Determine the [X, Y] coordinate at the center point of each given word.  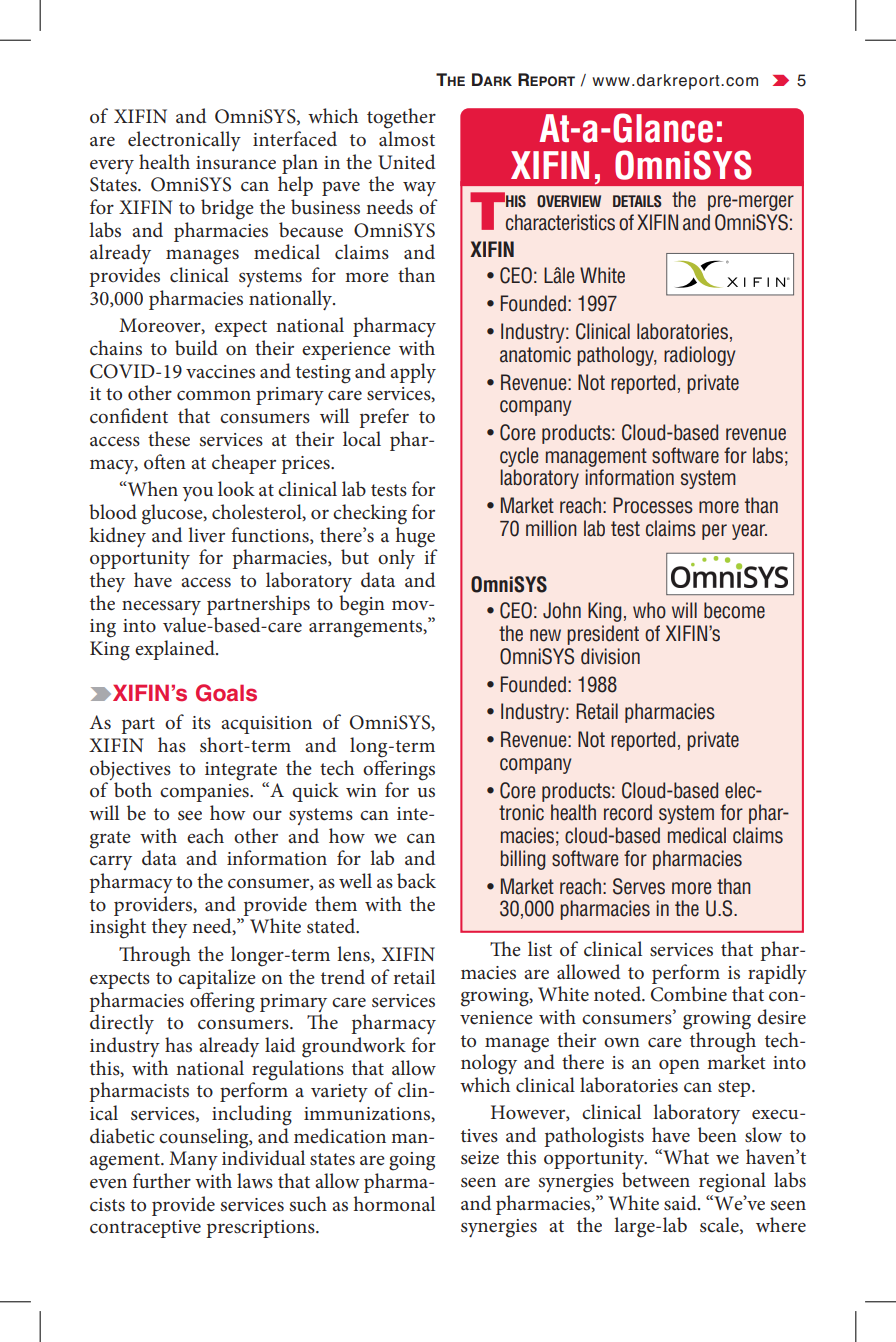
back [416, 881]
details [637, 201]
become [734, 610]
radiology [699, 356]
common [214, 395]
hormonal [394, 1204]
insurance [236, 163]
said [681, 1203]
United [406, 162]
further [162, 1180]
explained [176, 650]
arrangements [367, 629]
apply [413, 373]
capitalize [217, 979]
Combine [689, 994]
